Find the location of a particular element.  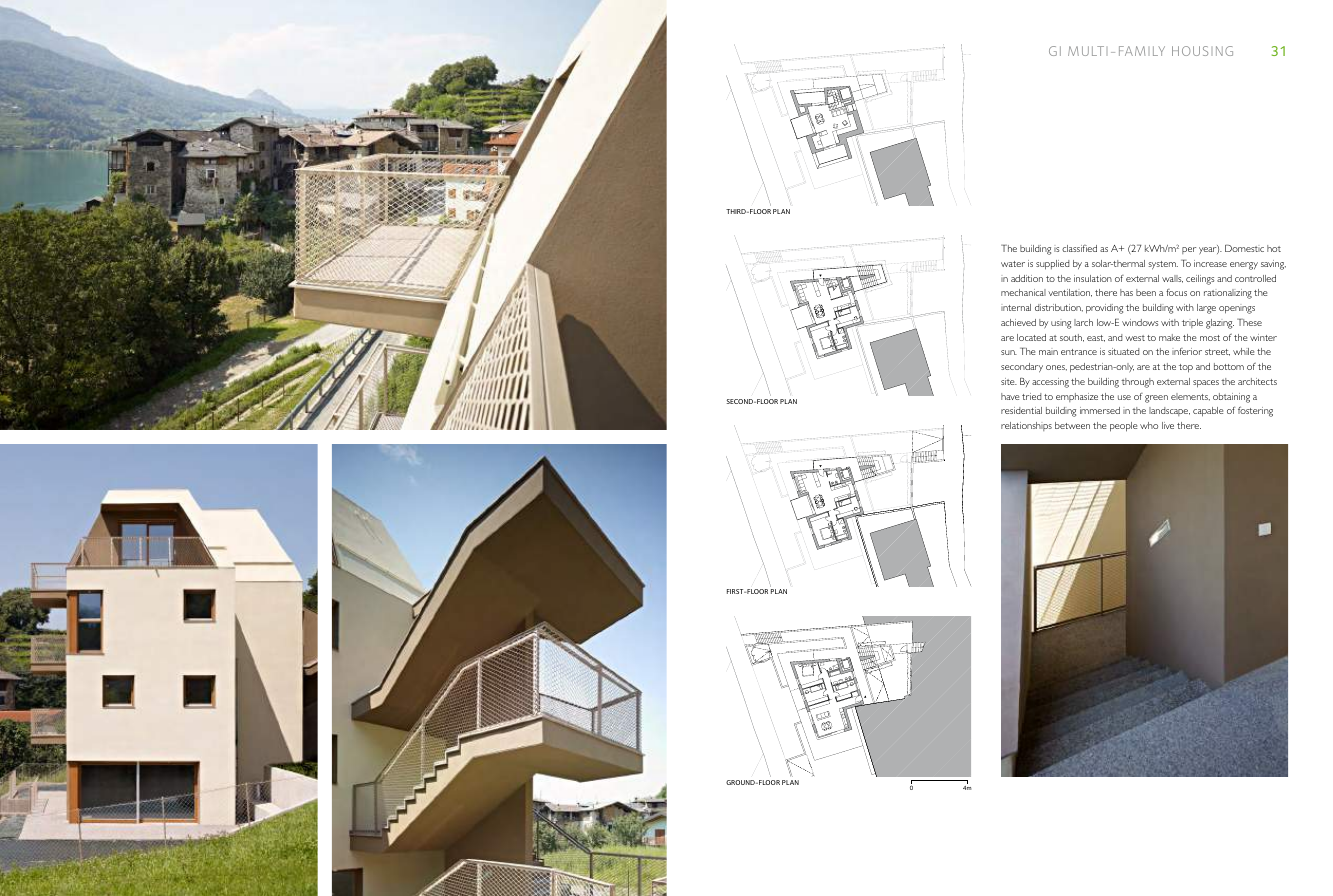

who is located at coordinates (1149, 425).
